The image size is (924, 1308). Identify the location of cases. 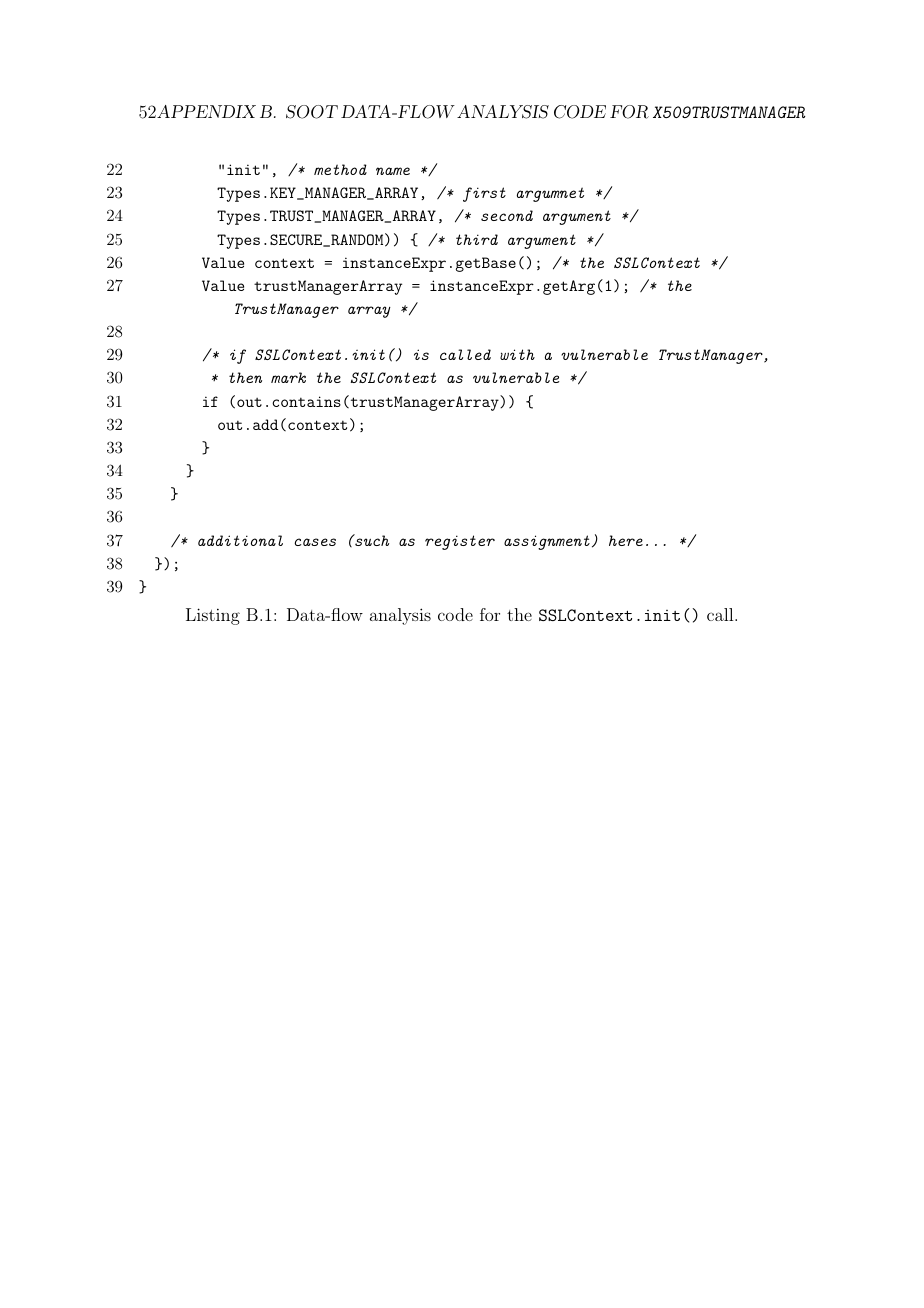
(315, 542).
